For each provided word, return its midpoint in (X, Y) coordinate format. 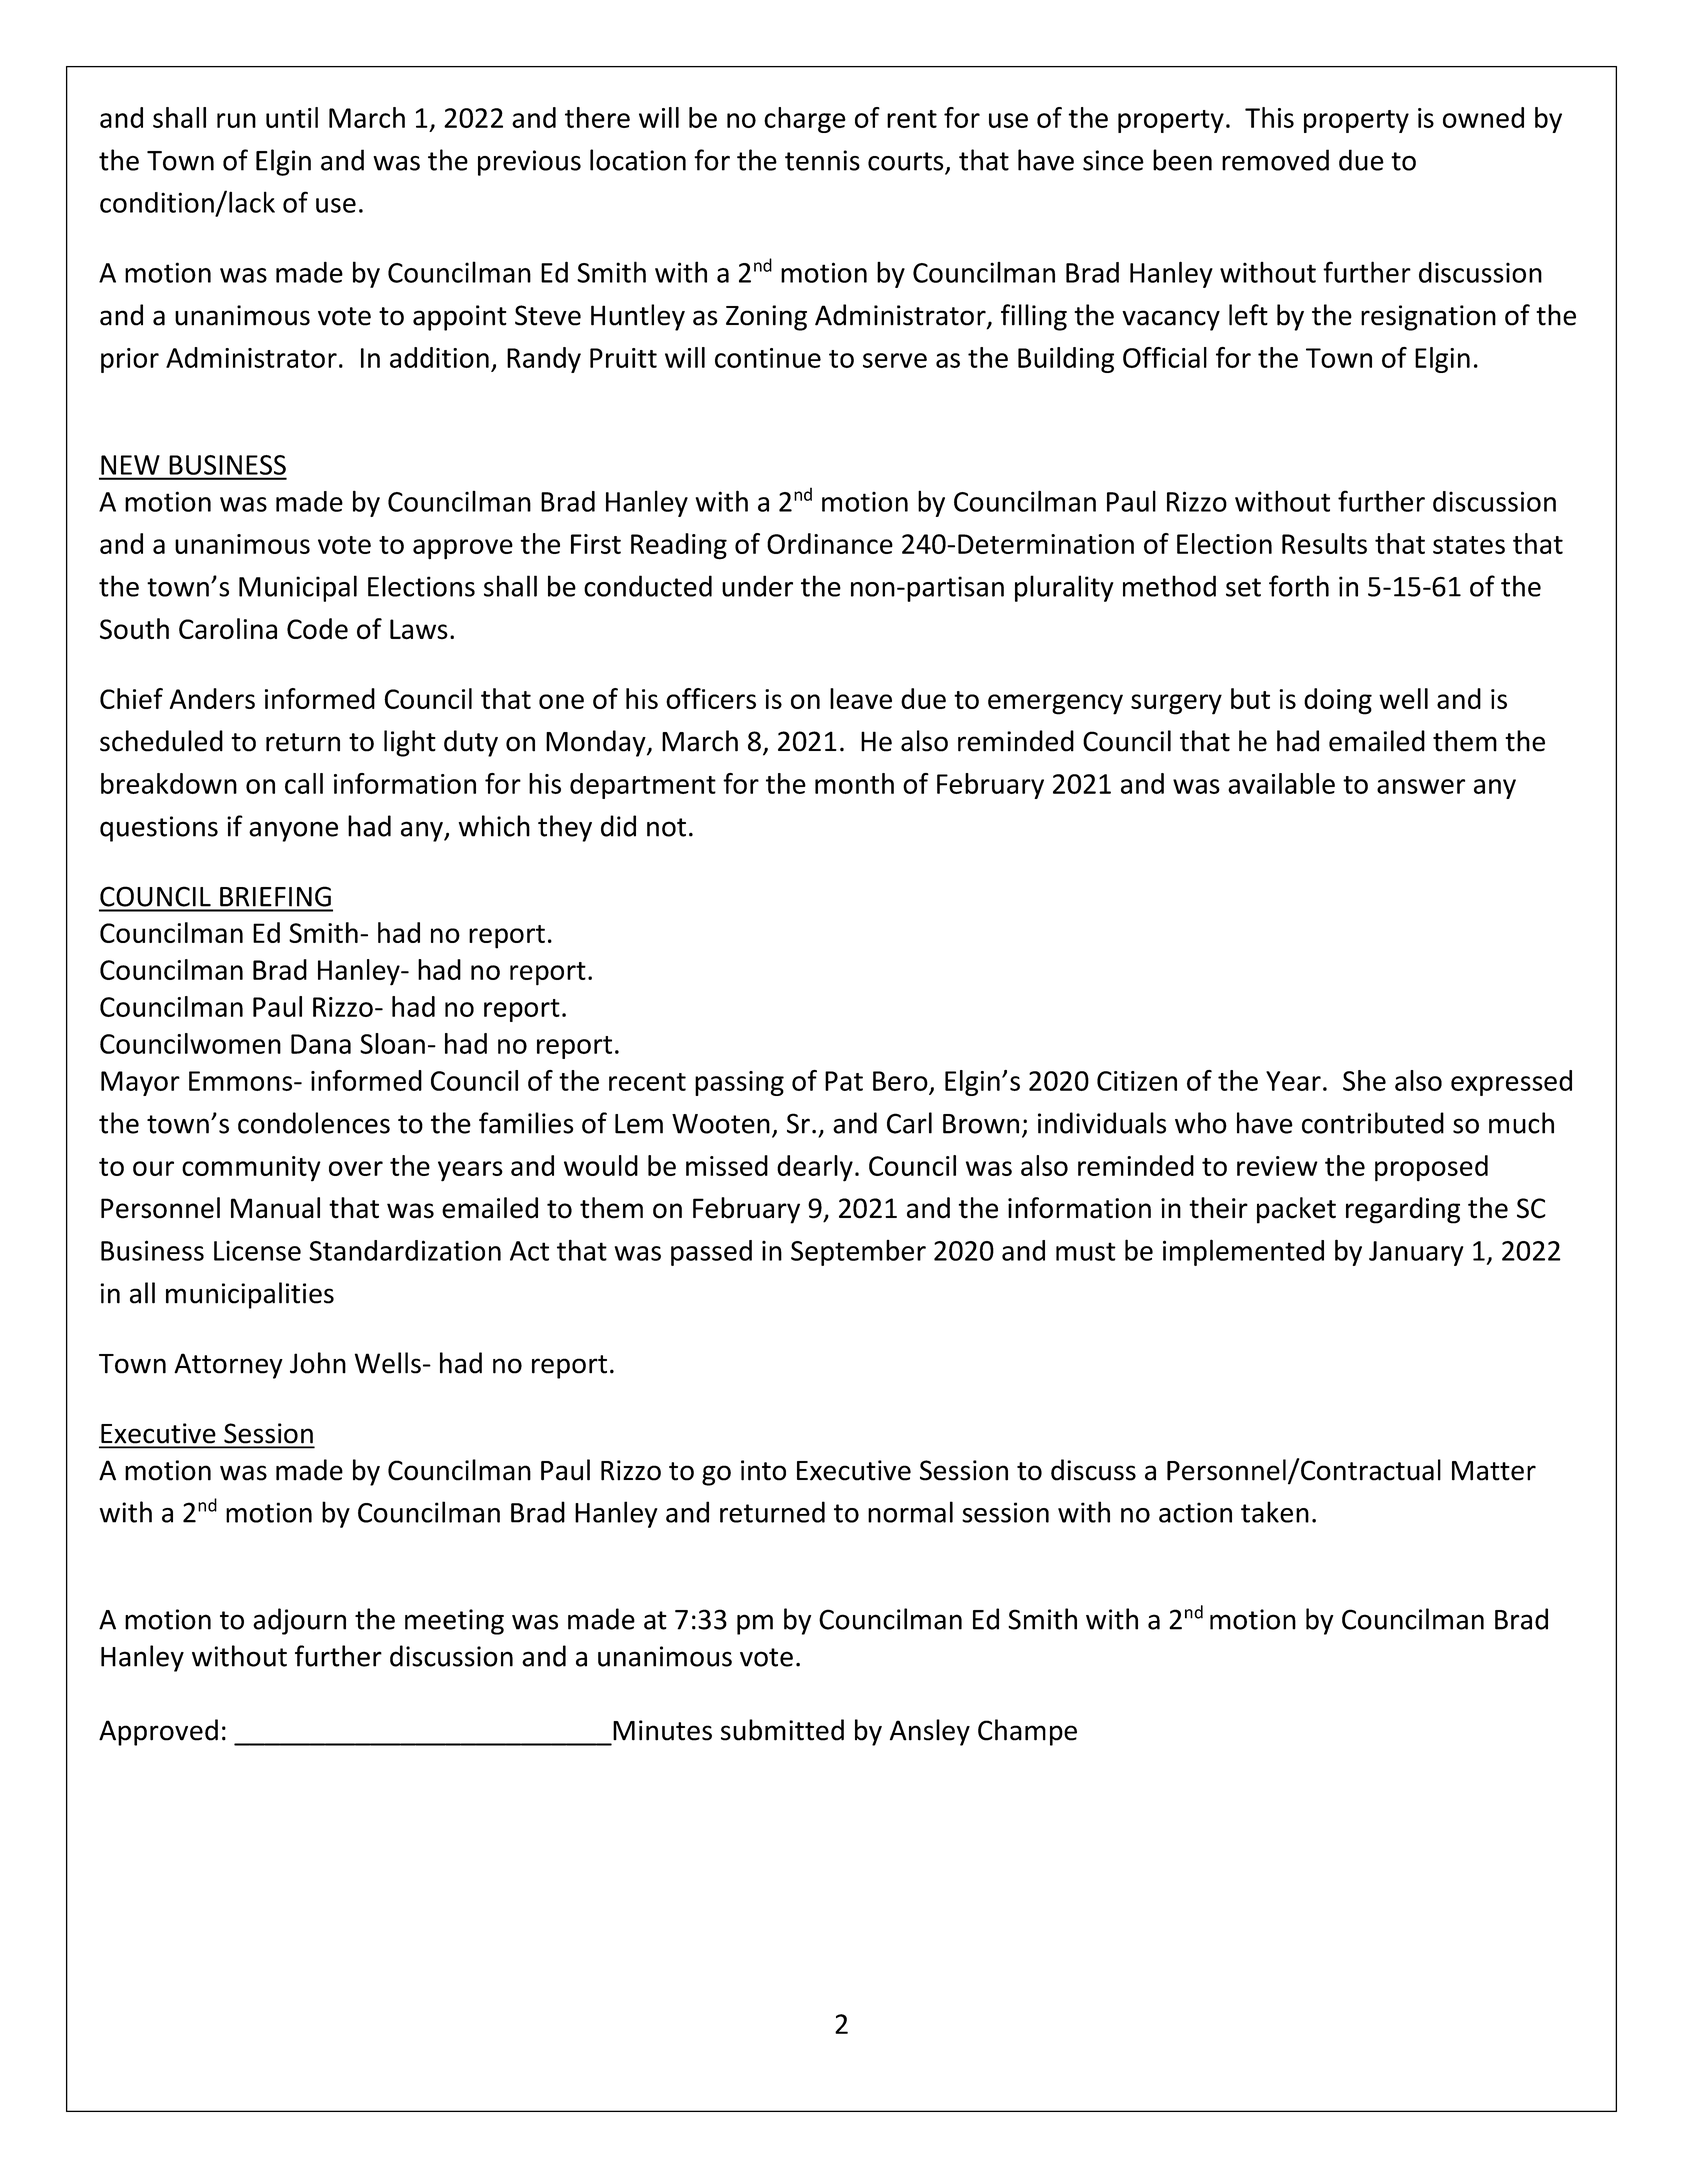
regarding (1403, 1210)
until (292, 117)
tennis (822, 160)
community (251, 1169)
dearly (815, 1168)
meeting (454, 1622)
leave (861, 698)
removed (1275, 160)
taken (1275, 1512)
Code (317, 629)
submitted (782, 1730)
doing (1338, 701)
